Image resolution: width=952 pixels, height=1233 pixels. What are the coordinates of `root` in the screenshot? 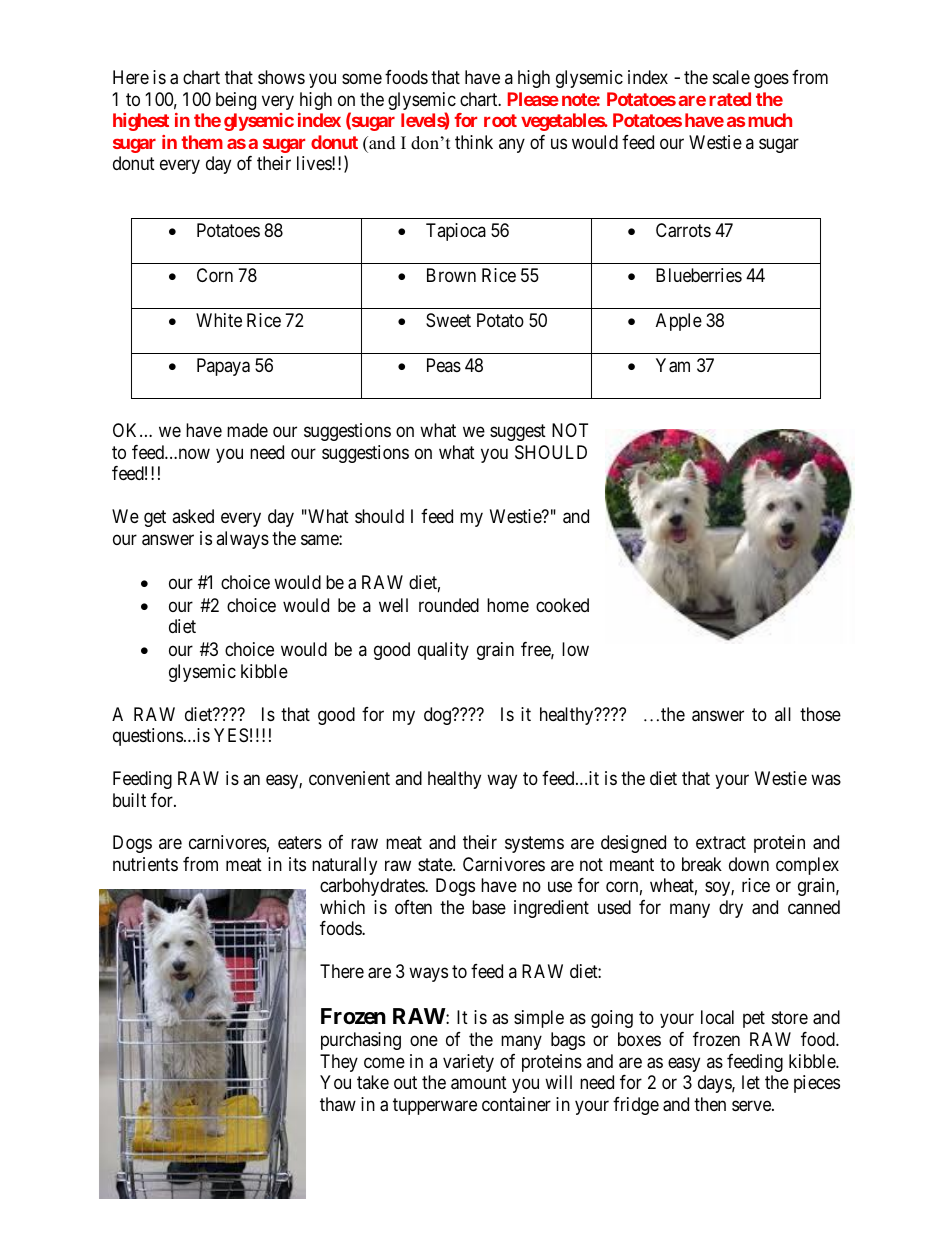 It's located at (500, 120).
